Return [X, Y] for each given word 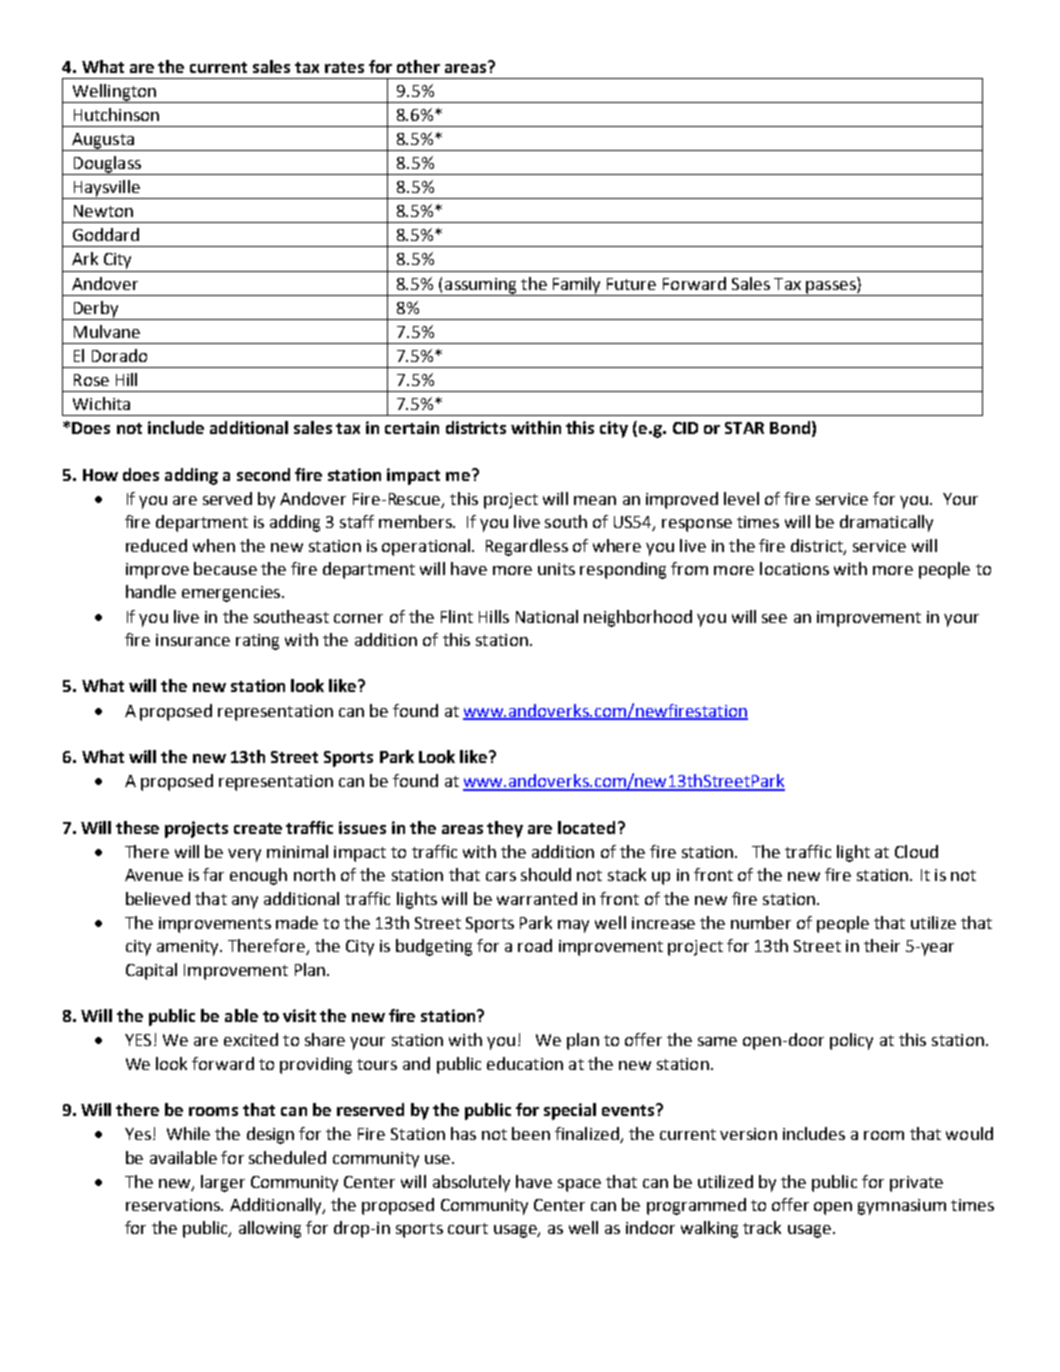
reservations [174, 1205]
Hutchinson [116, 114]
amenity [189, 948]
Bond [790, 427]
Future [631, 284]
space [579, 1185]
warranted [537, 898]
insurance [193, 640]
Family [576, 285]
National [547, 616]
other [418, 66]
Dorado [119, 355]
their [882, 945]
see [774, 618]
